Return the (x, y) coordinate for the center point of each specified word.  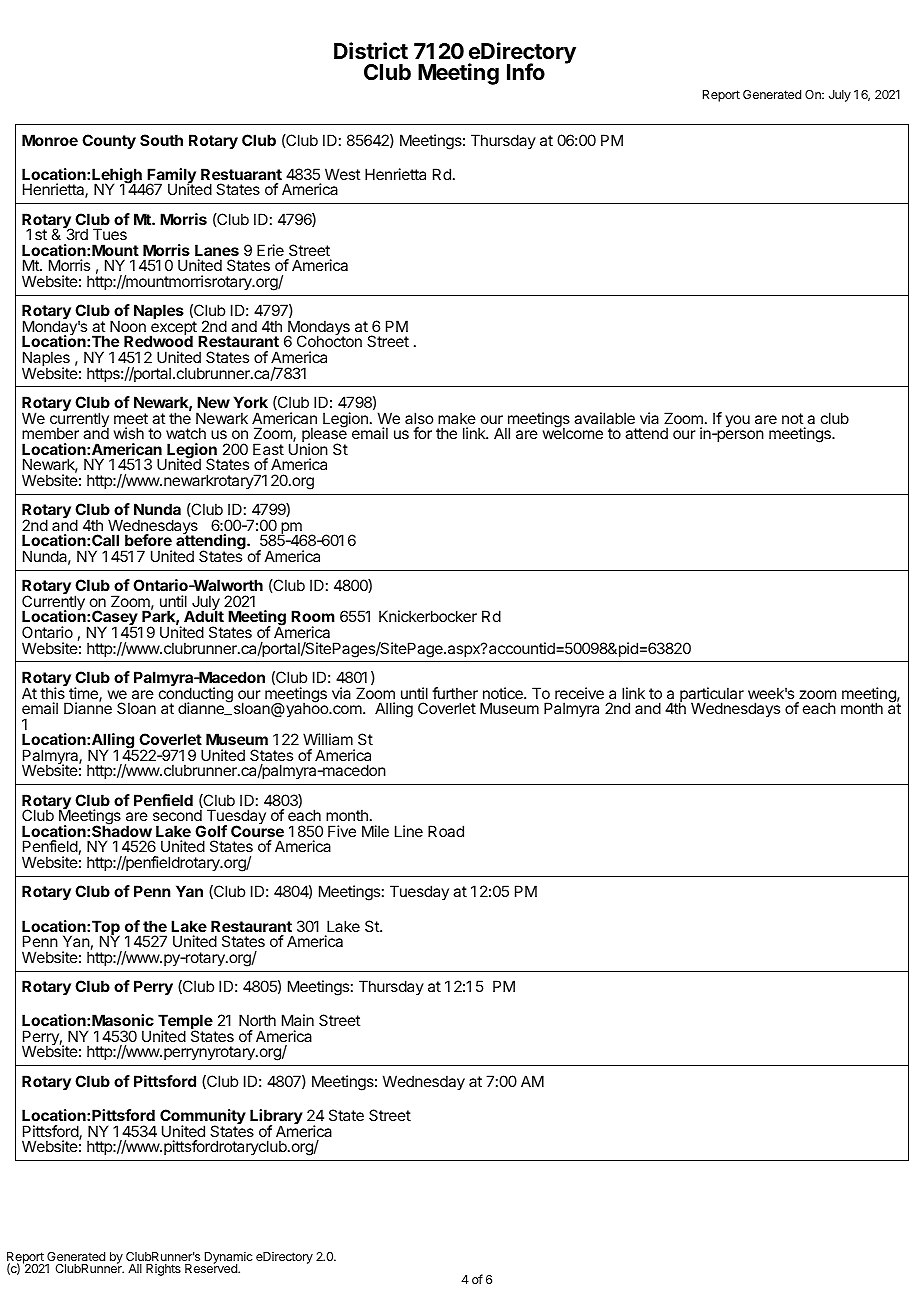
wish (128, 433)
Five (342, 831)
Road (446, 831)
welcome (572, 432)
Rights (163, 1270)
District (371, 51)
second (177, 815)
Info (526, 71)
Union (308, 449)
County (109, 141)
